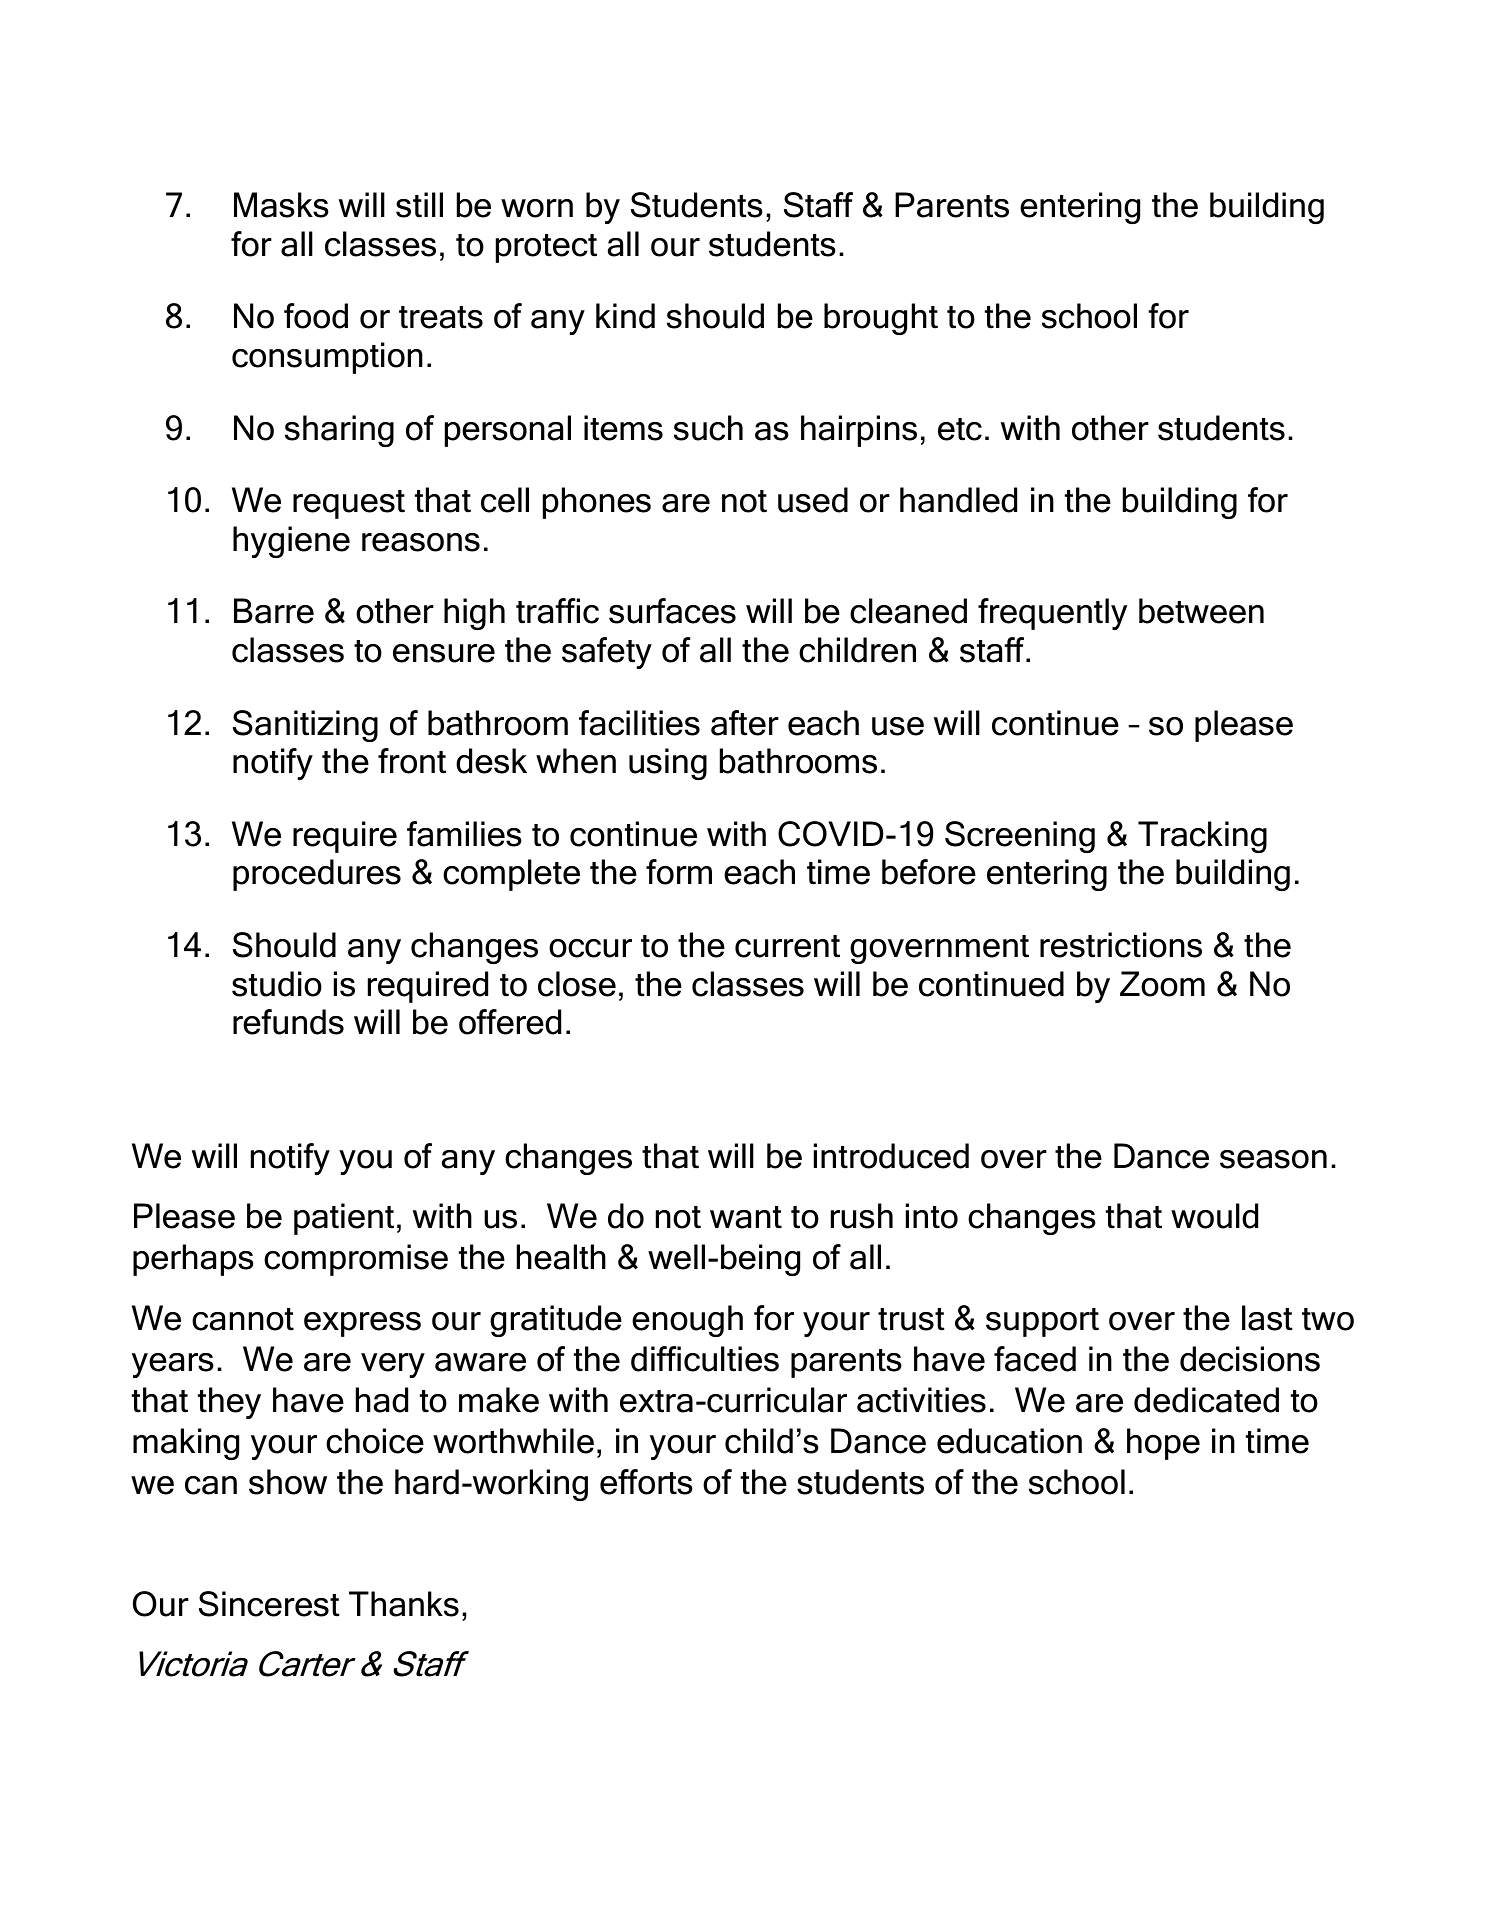 This document has height=1927, width=1489. What do you see at coordinates (646, 1482) in the document?
I see `efforts` at bounding box center [646, 1482].
